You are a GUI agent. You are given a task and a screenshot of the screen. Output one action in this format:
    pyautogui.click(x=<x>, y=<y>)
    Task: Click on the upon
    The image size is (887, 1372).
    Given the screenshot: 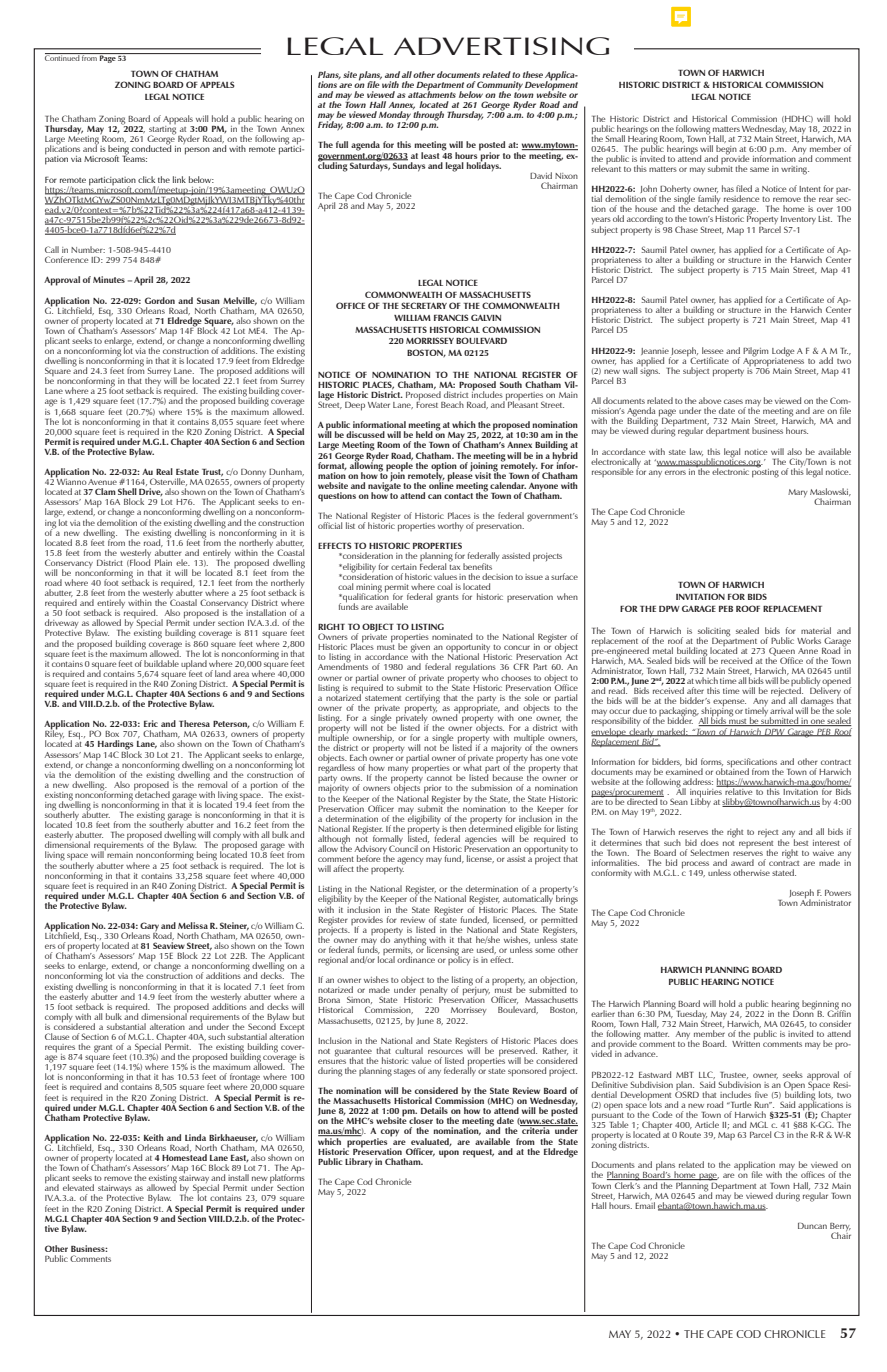 What is the action you would take?
    pyautogui.click(x=449, y=1154)
